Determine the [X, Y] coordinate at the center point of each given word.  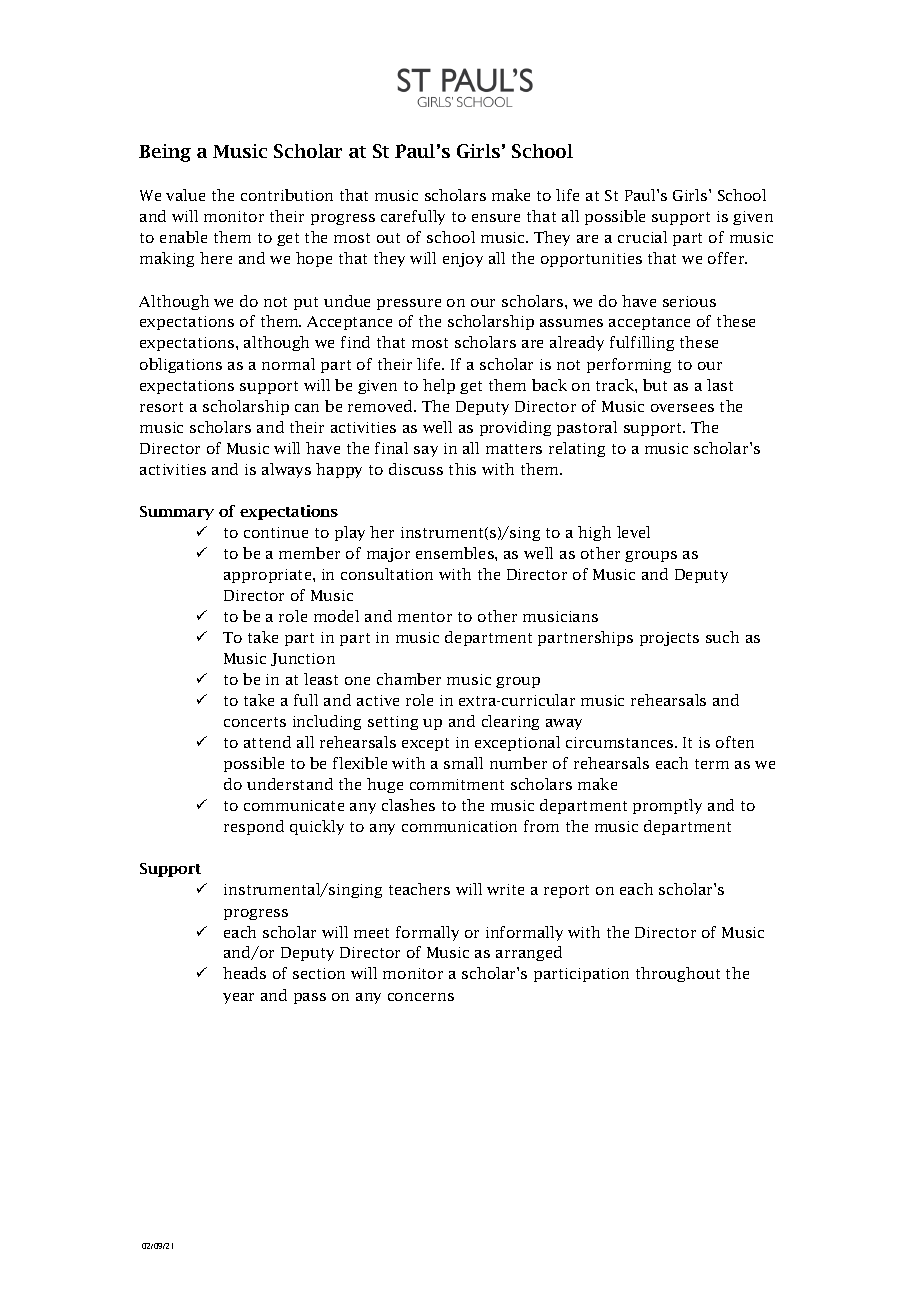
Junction [303, 659]
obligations [181, 365]
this [462, 469]
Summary [177, 513]
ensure [496, 218]
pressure [409, 304]
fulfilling [642, 343]
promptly [667, 806]
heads [244, 973]
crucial [642, 237]
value [185, 195]
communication [459, 826]
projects [669, 639]
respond [254, 827]
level [633, 532]
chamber [409, 679]
